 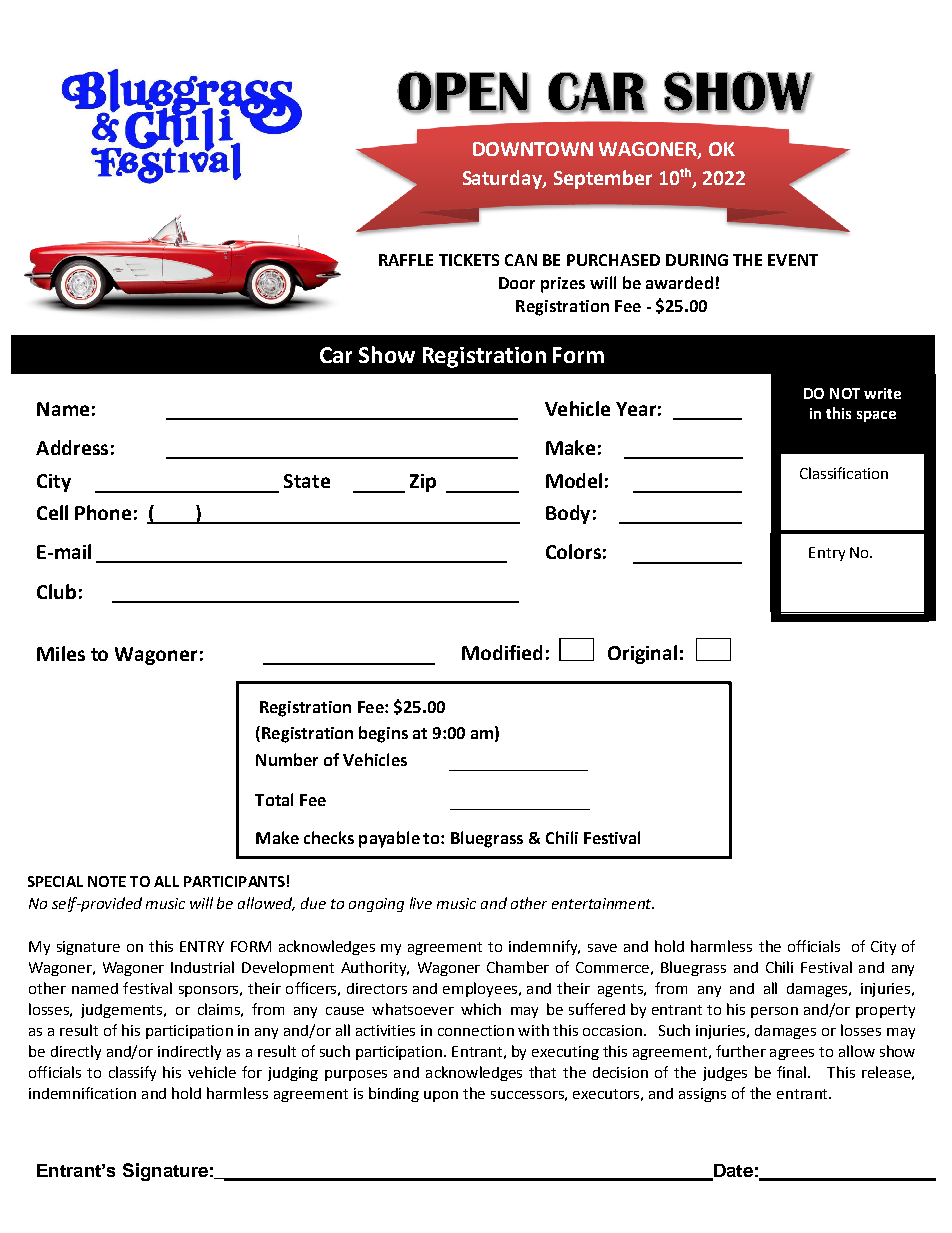 What do you see at coordinates (844, 473) in the screenshot?
I see `Classification` at bounding box center [844, 473].
